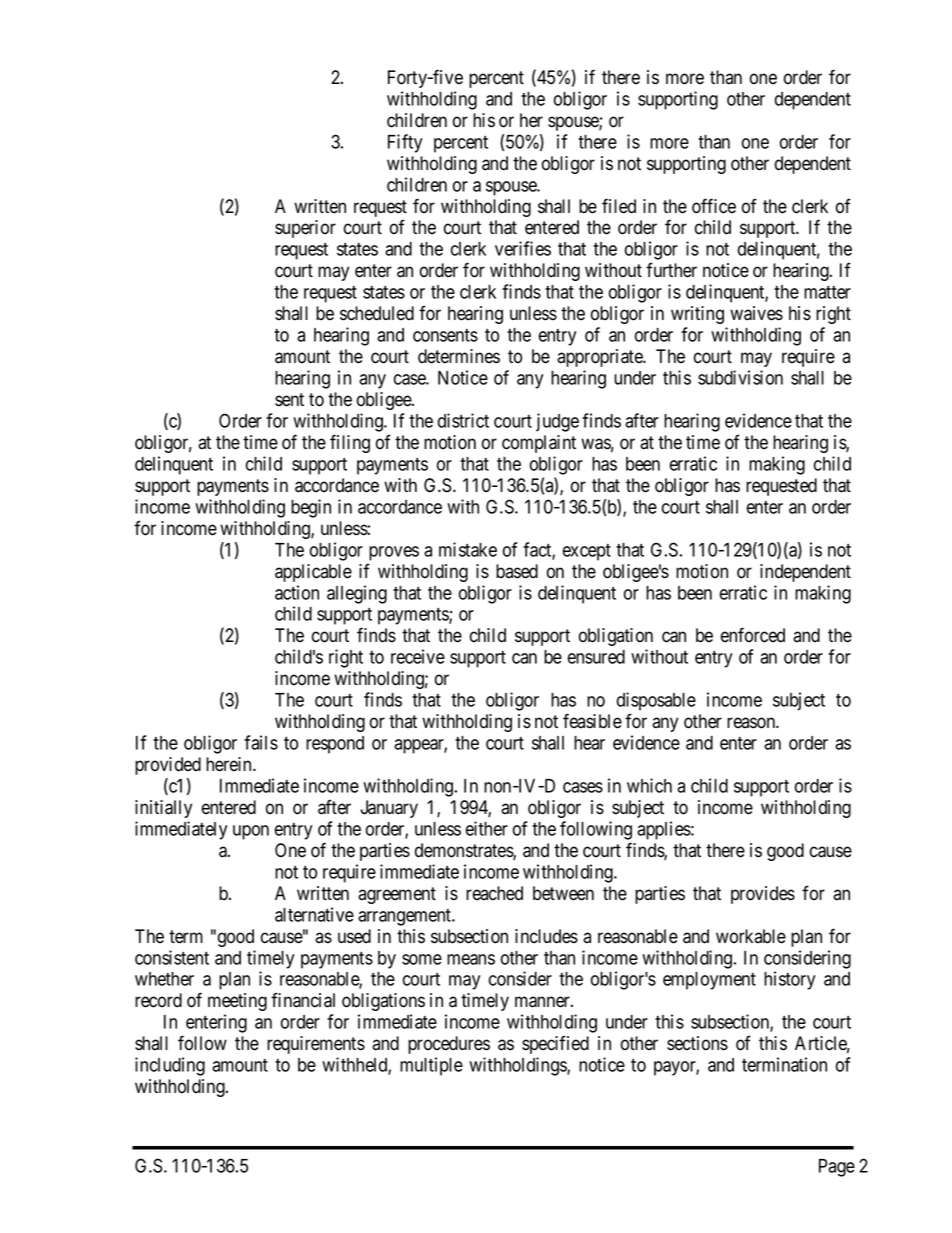 This screenshot has width=952, height=1233. What do you see at coordinates (297, 592) in the screenshot?
I see `action` at bounding box center [297, 592].
